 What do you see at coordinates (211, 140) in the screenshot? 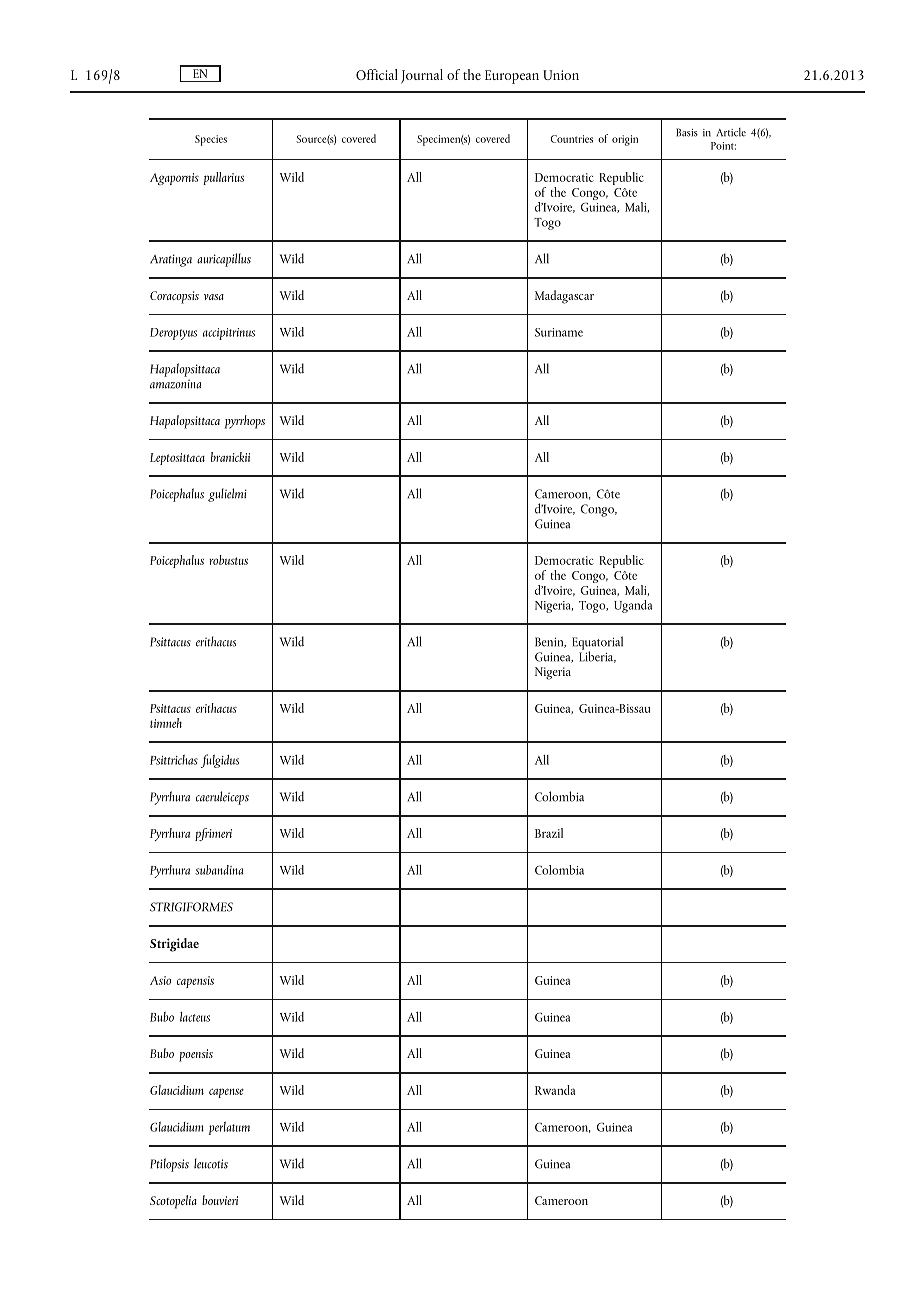
I see `Species` at bounding box center [211, 140].
